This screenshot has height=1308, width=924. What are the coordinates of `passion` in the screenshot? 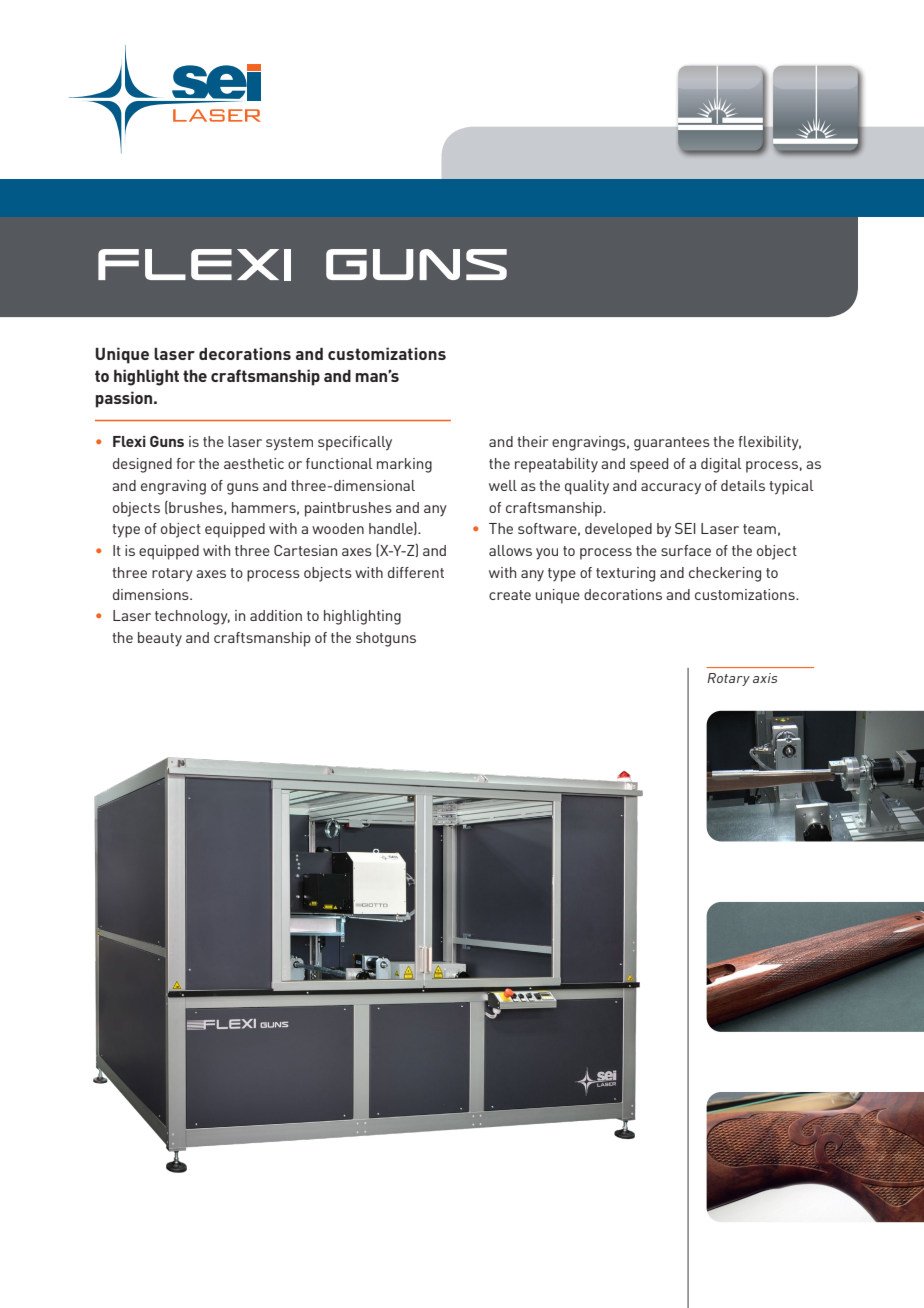 It's located at (125, 399).
